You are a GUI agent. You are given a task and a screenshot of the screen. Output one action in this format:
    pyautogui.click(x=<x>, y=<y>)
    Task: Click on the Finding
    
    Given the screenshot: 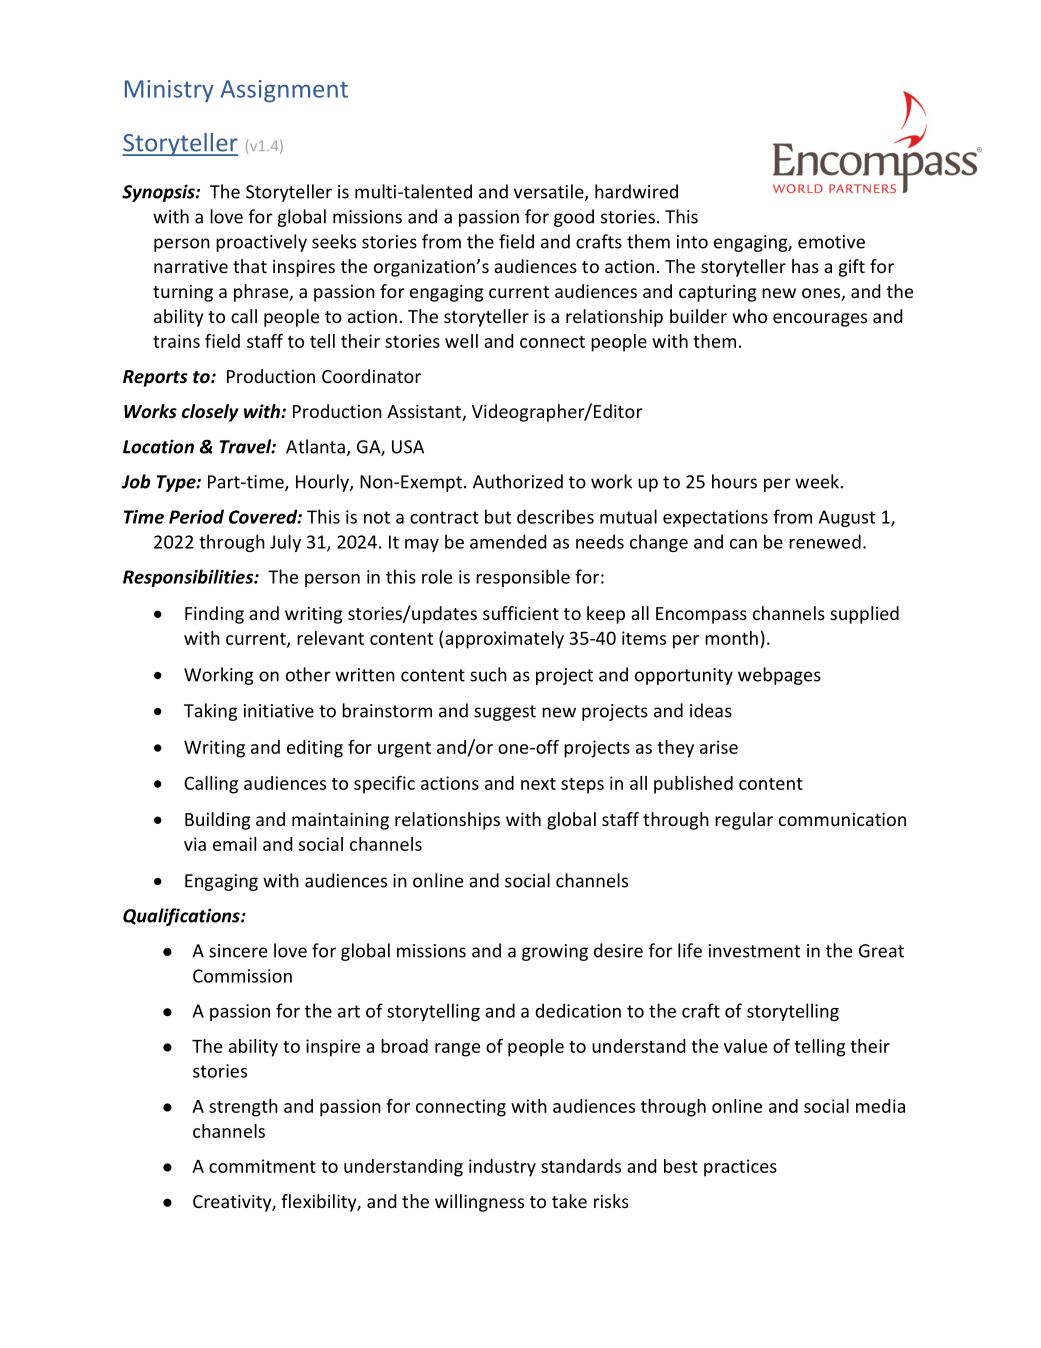 What is the action you would take?
    pyautogui.click(x=214, y=615)
